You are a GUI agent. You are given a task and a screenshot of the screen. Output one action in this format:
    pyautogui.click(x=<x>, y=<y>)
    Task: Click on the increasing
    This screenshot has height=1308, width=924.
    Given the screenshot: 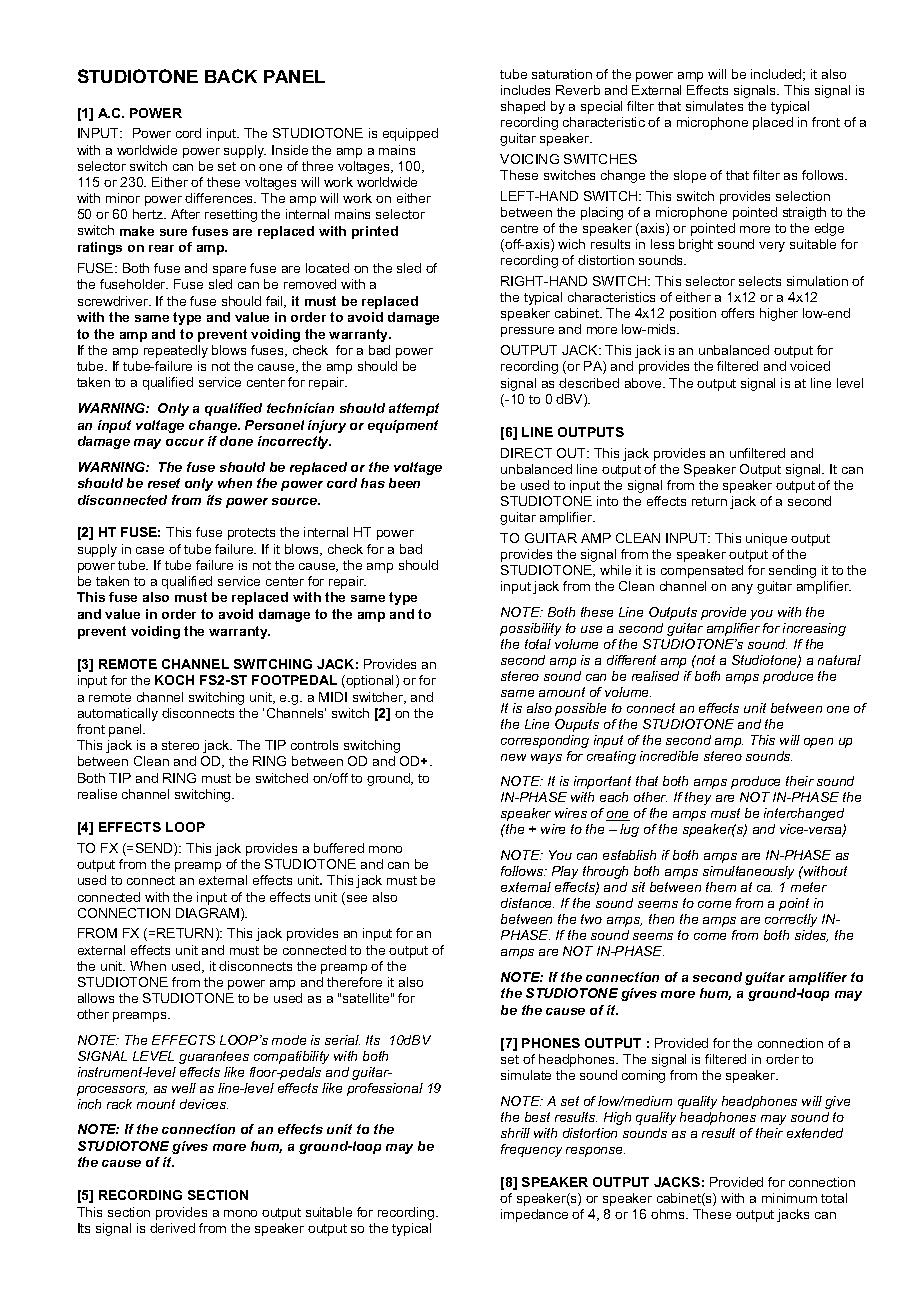 What is the action you would take?
    pyautogui.click(x=814, y=629)
